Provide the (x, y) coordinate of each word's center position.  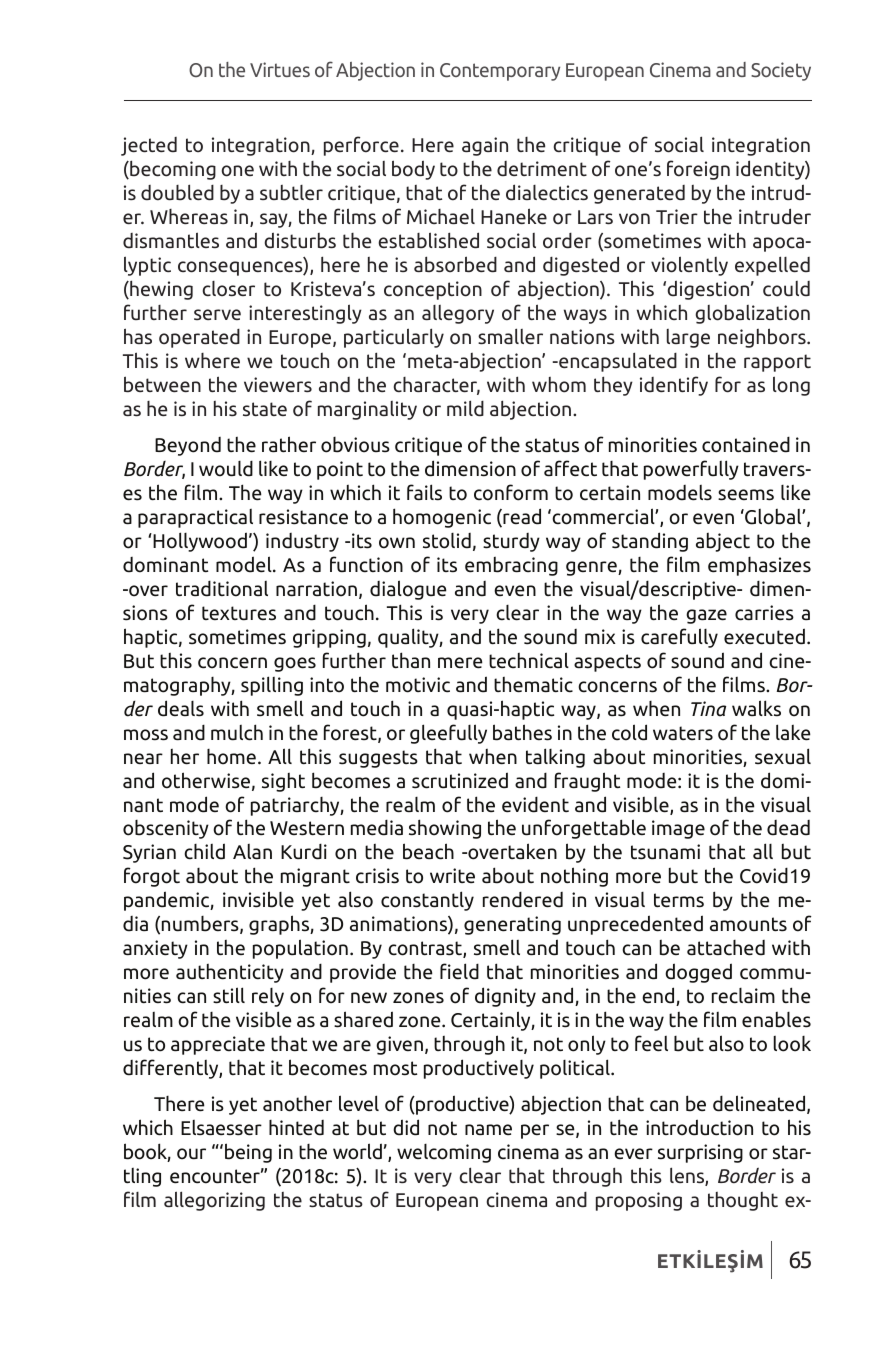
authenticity (230, 973)
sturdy (511, 542)
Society (781, 71)
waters (683, 733)
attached (726, 948)
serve (217, 314)
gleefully (448, 734)
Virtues (280, 69)
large (688, 338)
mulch (237, 732)
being (248, 1153)
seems (746, 495)
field (459, 971)
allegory (458, 314)
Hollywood (199, 542)
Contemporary (500, 72)
